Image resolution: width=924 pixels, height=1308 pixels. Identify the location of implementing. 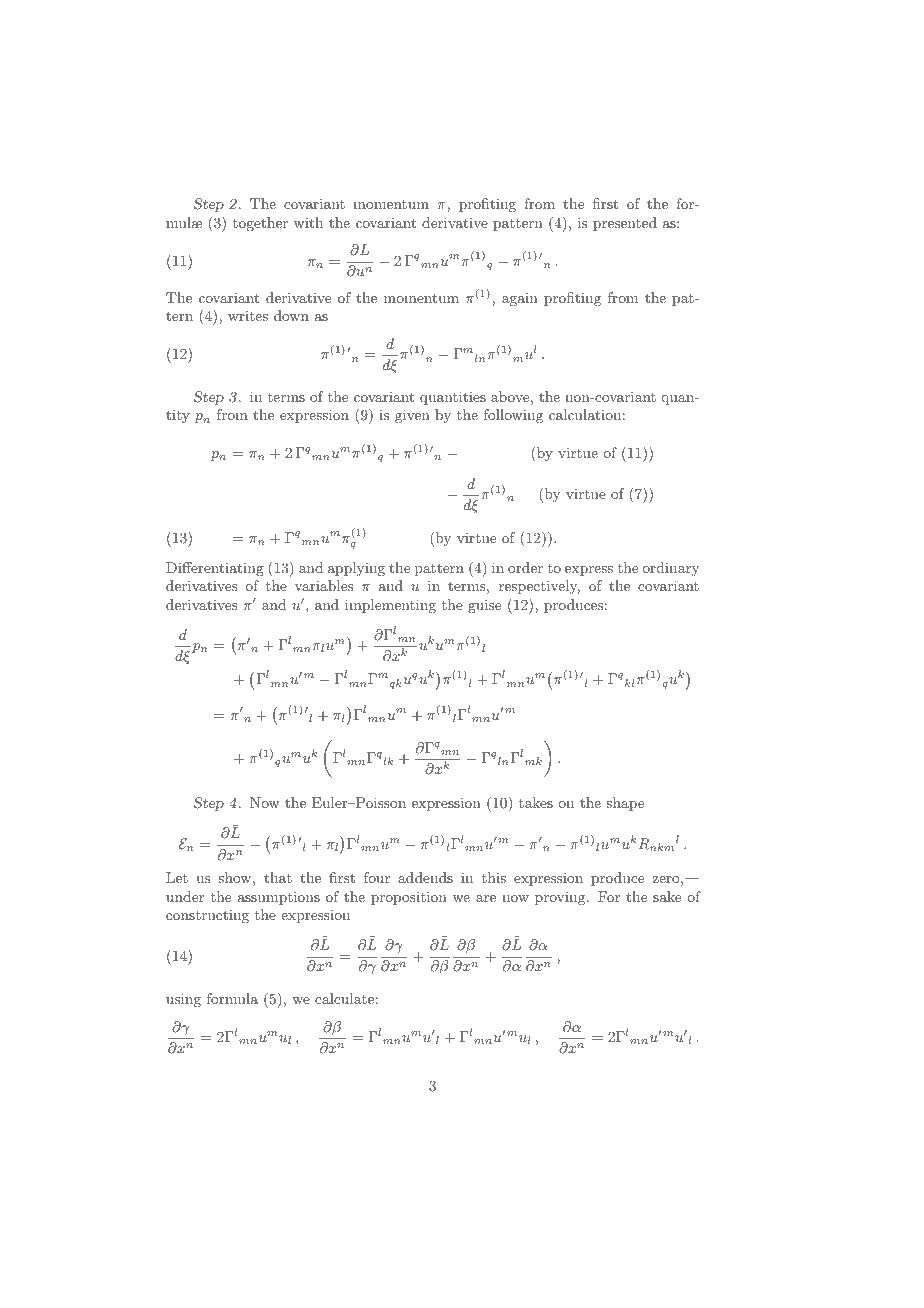
(390, 606).
